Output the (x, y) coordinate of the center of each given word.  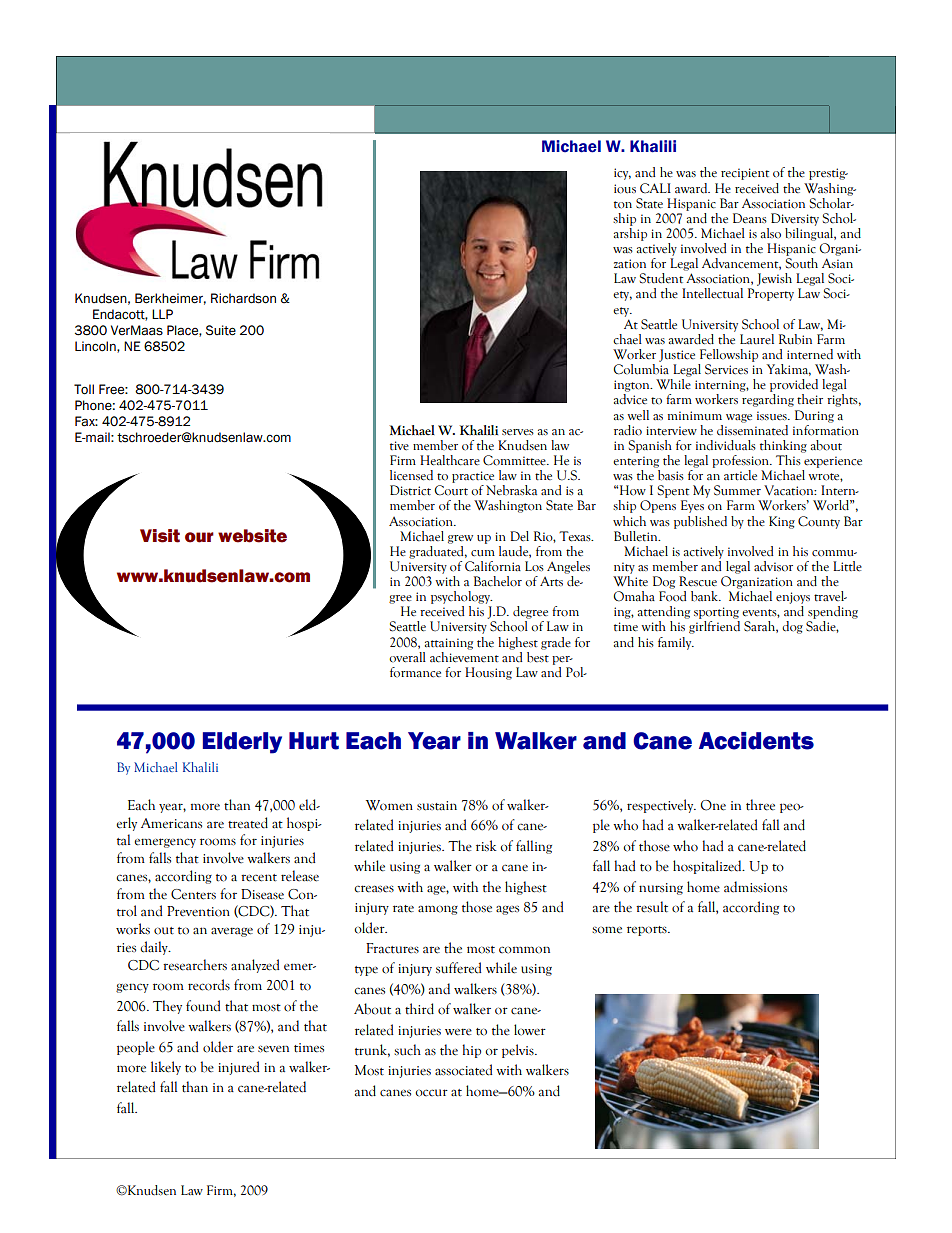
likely (166, 1068)
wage (739, 418)
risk (486, 846)
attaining (449, 644)
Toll (84, 389)
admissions (755, 887)
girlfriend (714, 627)
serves (518, 432)
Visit (160, 536)
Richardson (243, 298)
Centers (193, 894)
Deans (750, 218)
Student (661, 278)
